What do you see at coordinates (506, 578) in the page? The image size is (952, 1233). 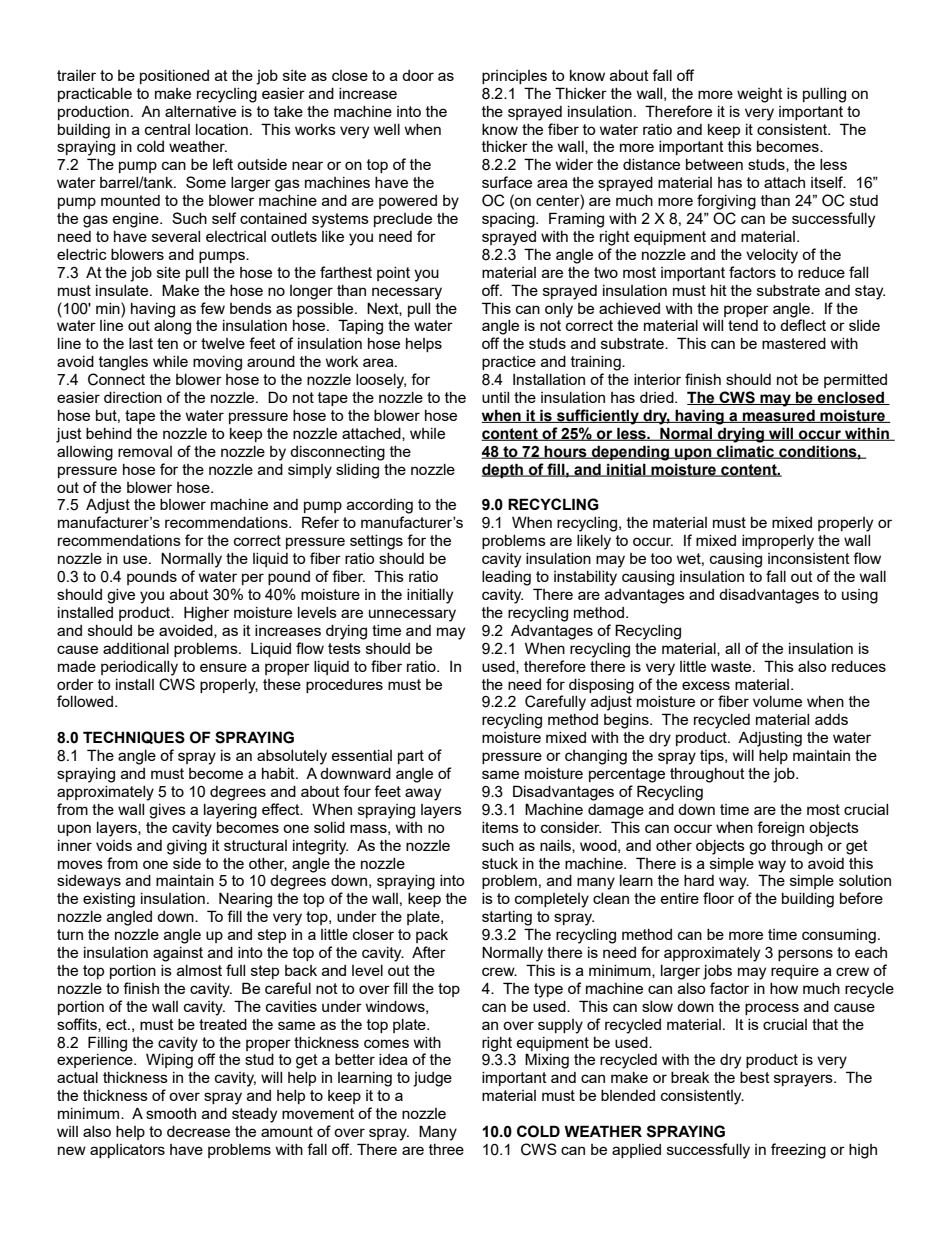 I see `leading` at bounding box center [506, 578].
